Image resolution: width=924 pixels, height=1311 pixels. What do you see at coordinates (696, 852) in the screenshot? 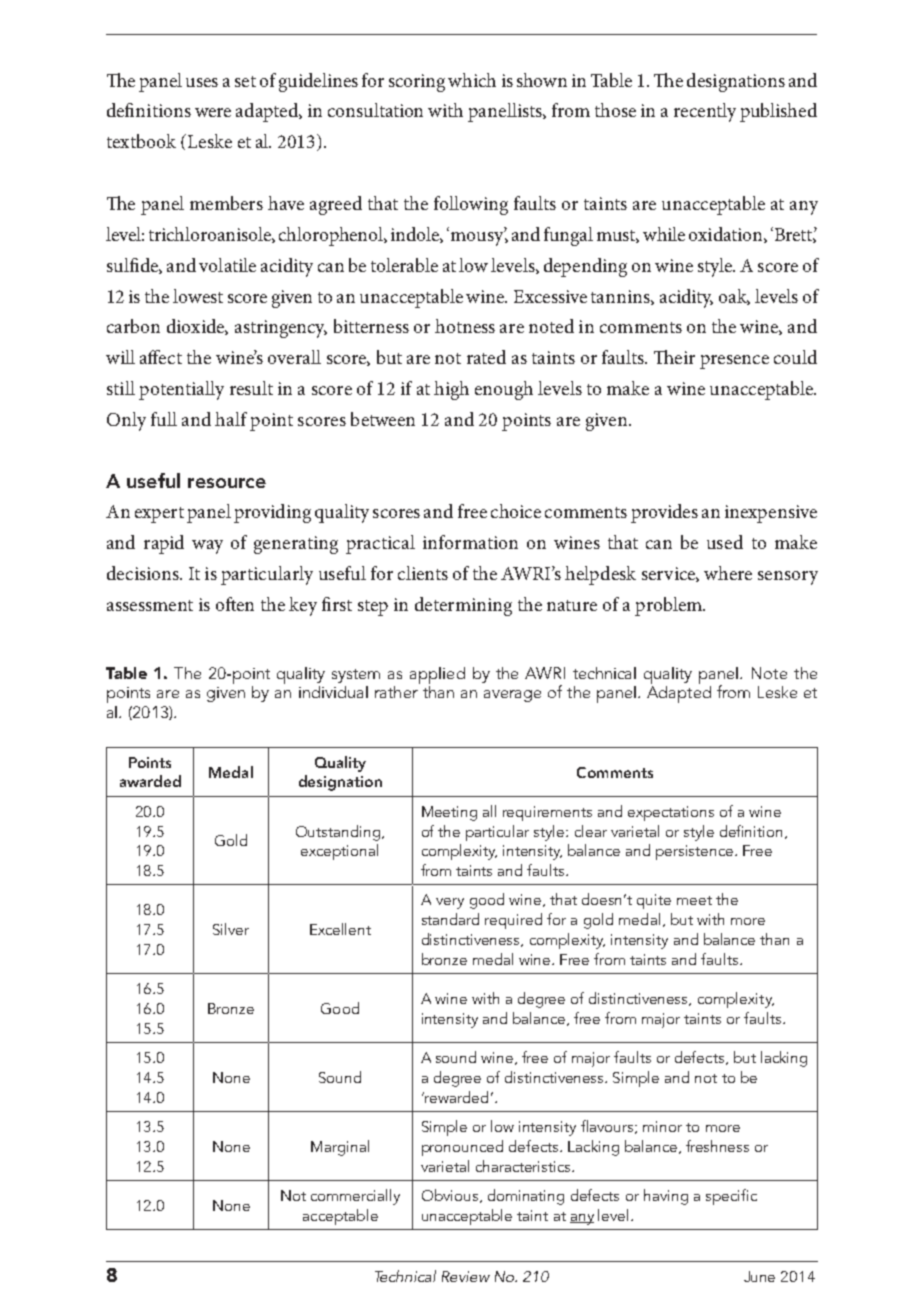
I see `persistence` at bounding box center [696, 852].
